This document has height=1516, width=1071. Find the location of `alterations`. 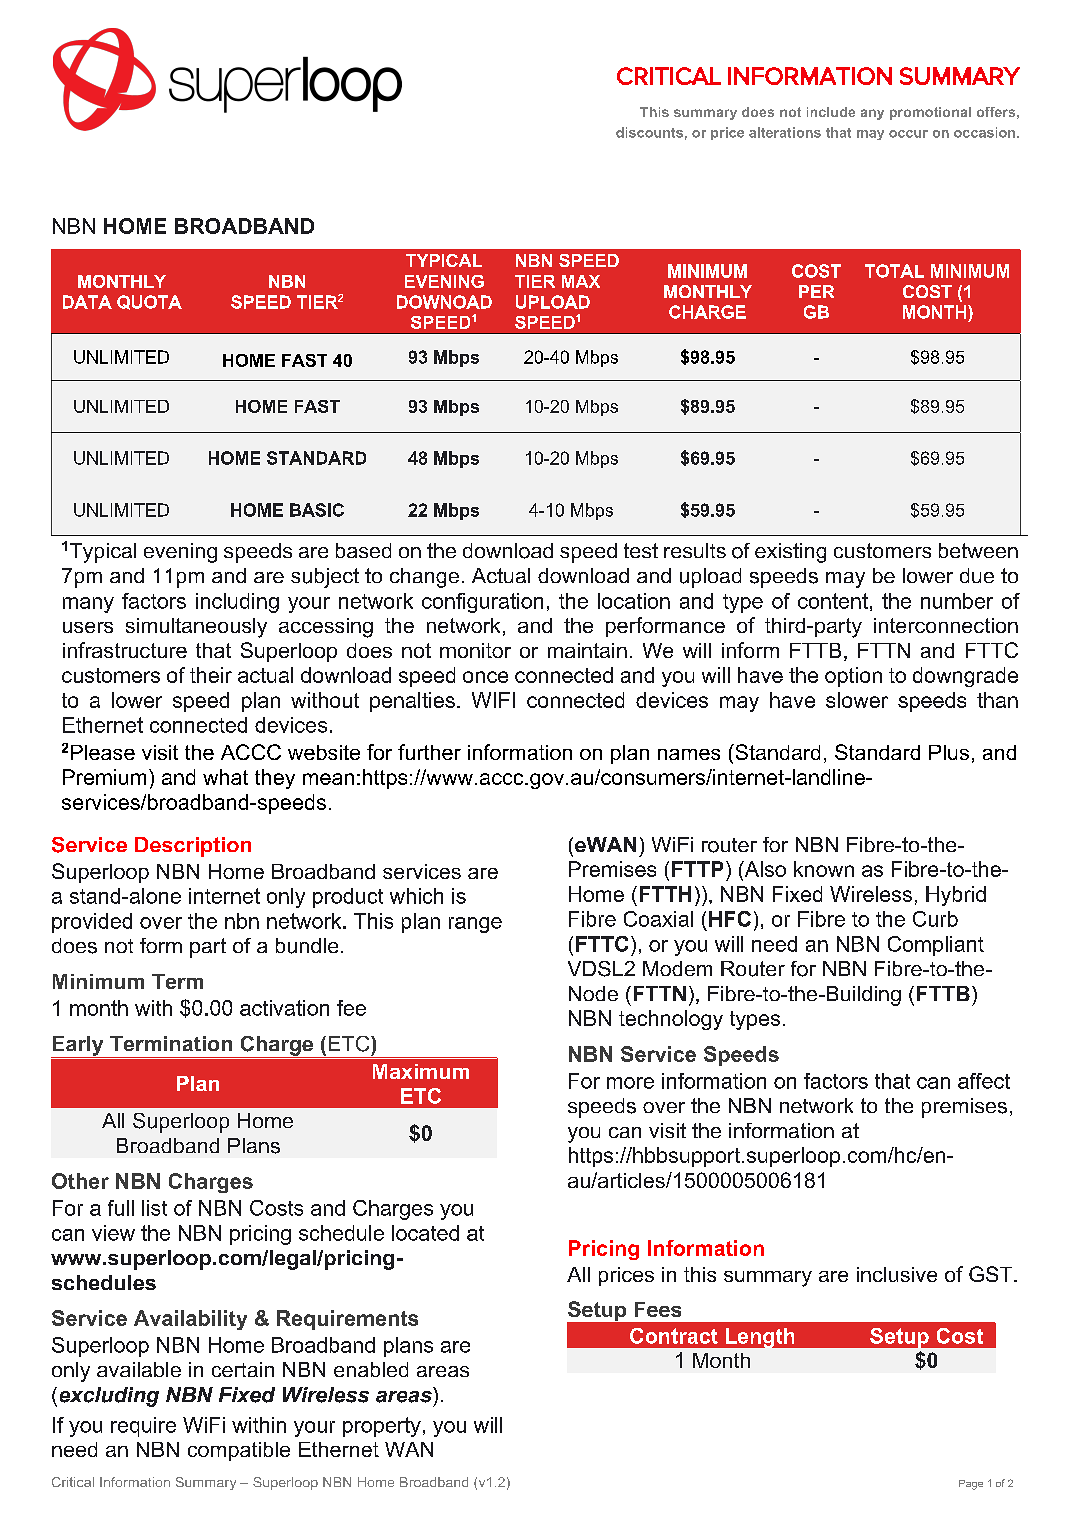

alterations is located at coordinates (785, 132).
